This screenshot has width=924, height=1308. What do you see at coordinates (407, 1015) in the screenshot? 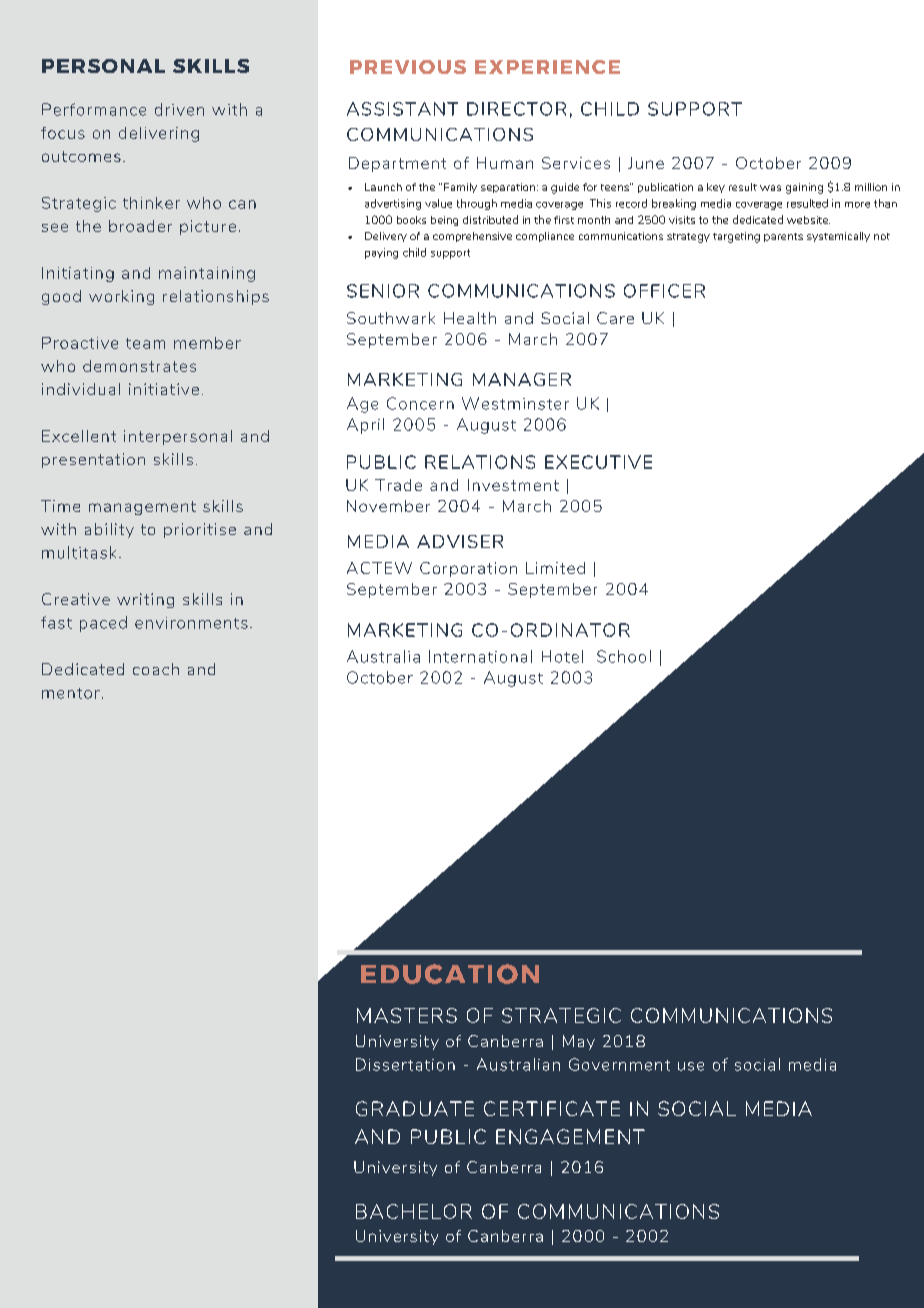
I see `MASTERS` at bounding box center [407, 1015].
